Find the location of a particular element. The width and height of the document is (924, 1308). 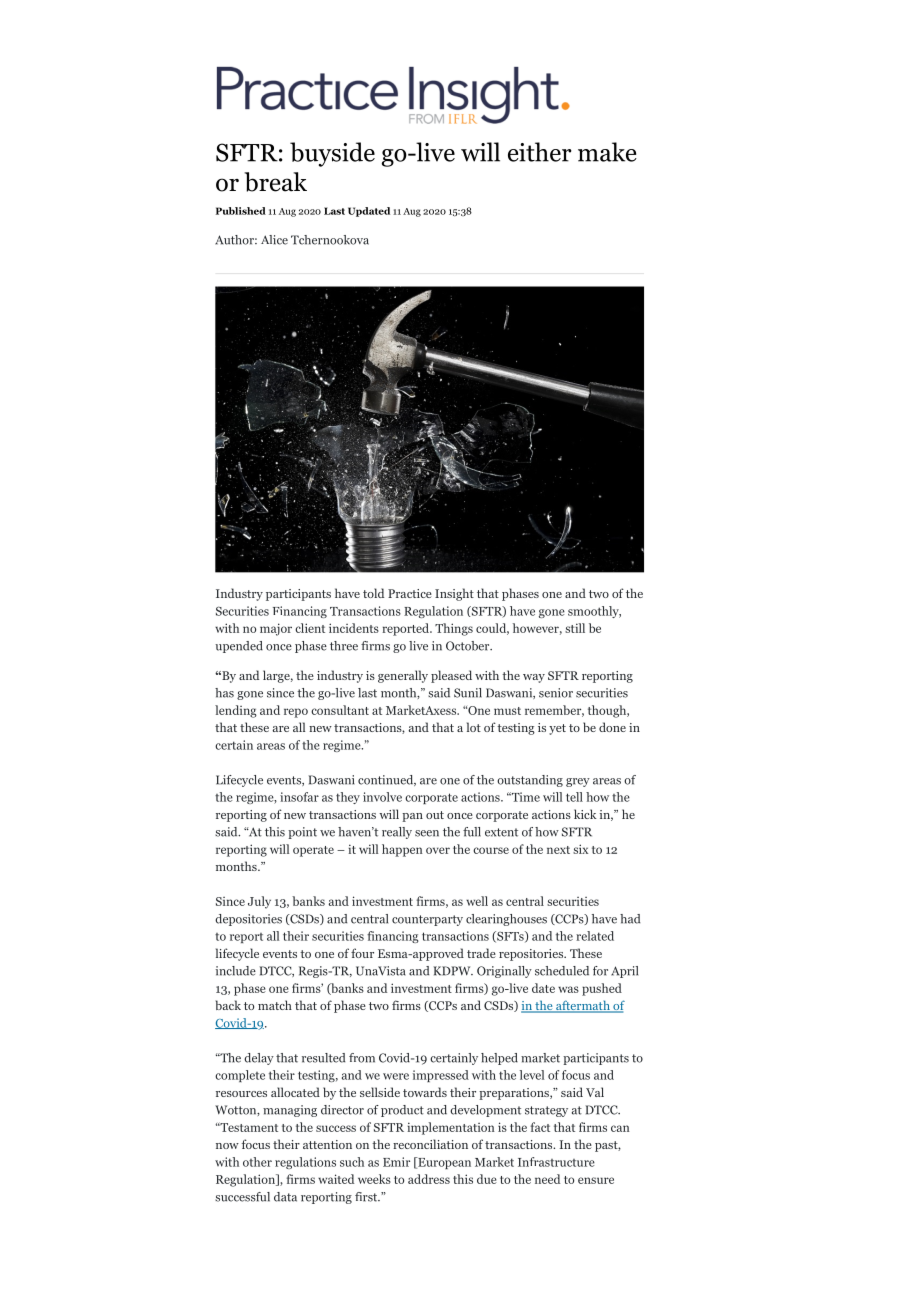

ensure is located at coordinates (596, 1180).
